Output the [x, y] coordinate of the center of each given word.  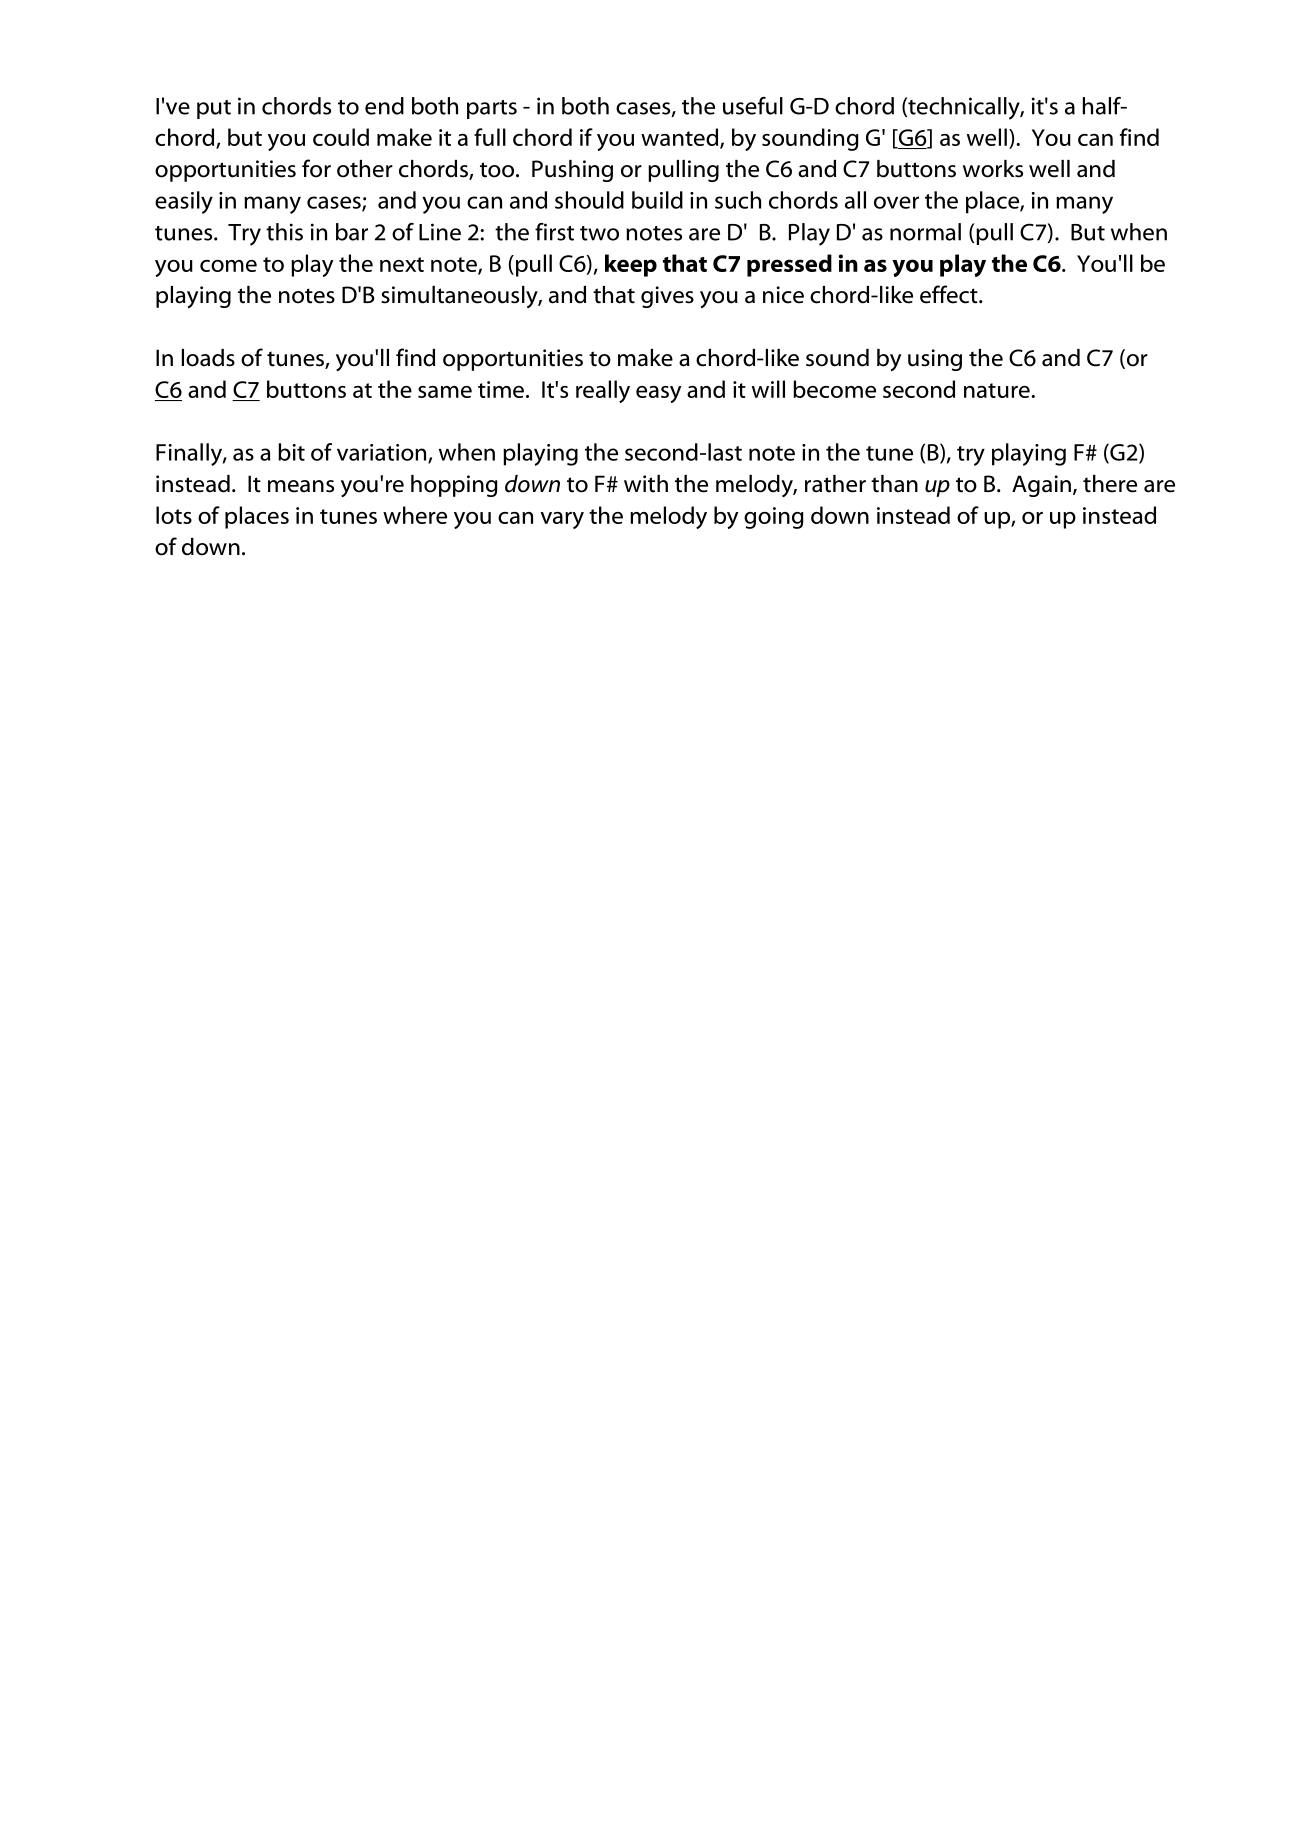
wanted [679, 137]
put [214, 109]
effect [950, 294]
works [993, 169]
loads [208, 358]
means [301, 486]
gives [667, 297]
